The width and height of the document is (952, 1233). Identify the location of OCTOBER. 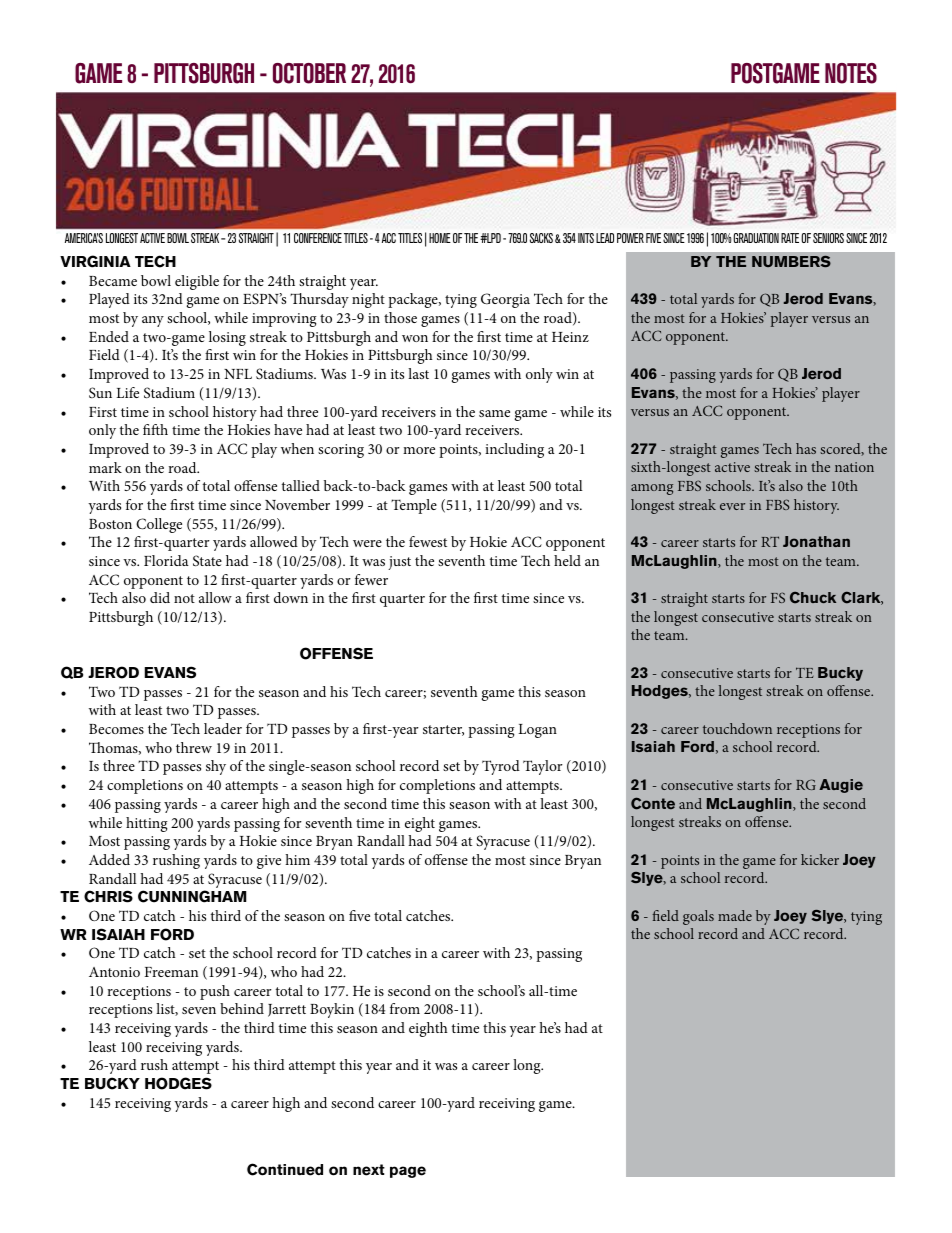
(309, 73).
